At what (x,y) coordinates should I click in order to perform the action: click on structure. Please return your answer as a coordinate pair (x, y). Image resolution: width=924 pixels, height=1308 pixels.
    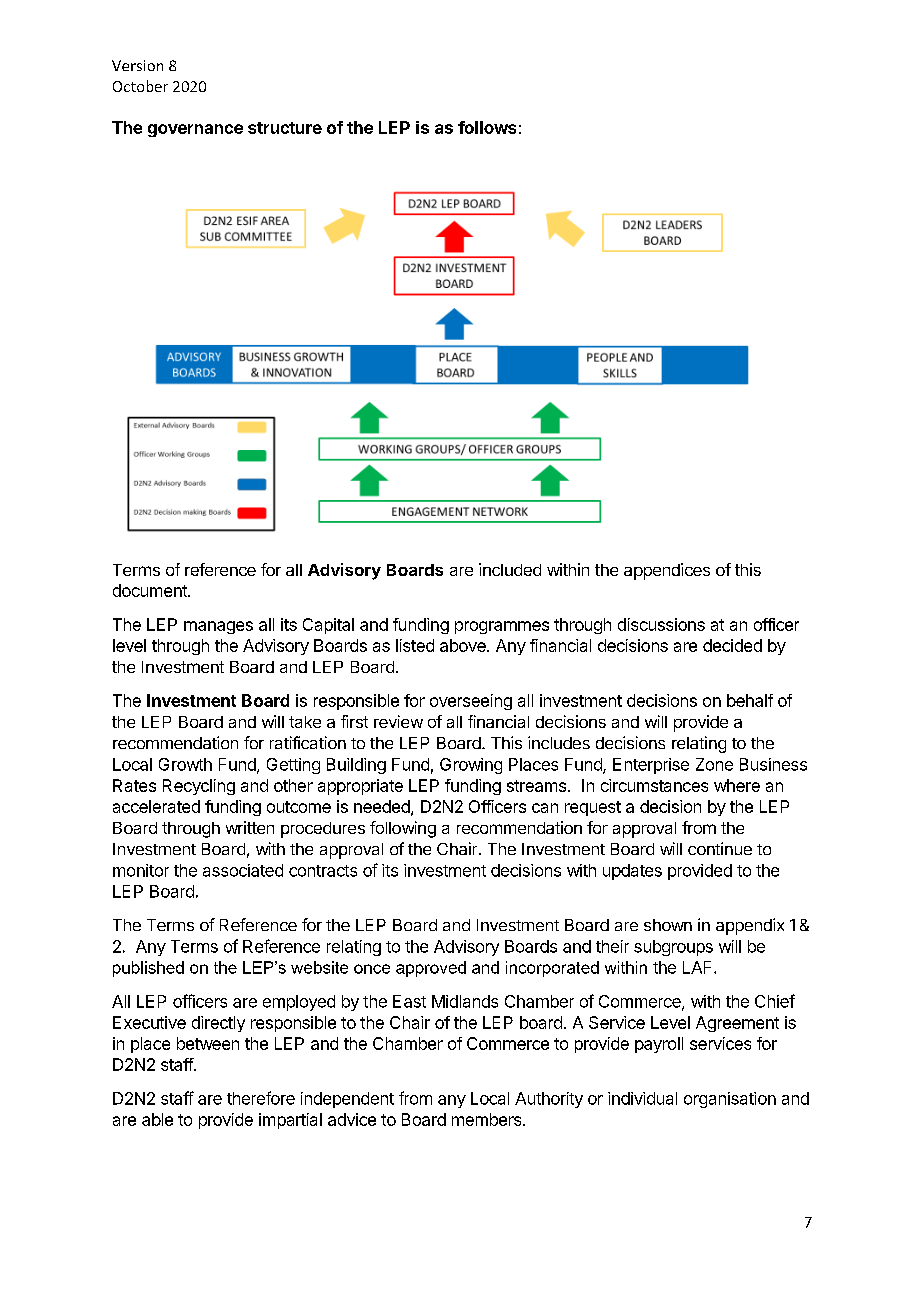
    Looking at the image, I should click on (285, 128).
